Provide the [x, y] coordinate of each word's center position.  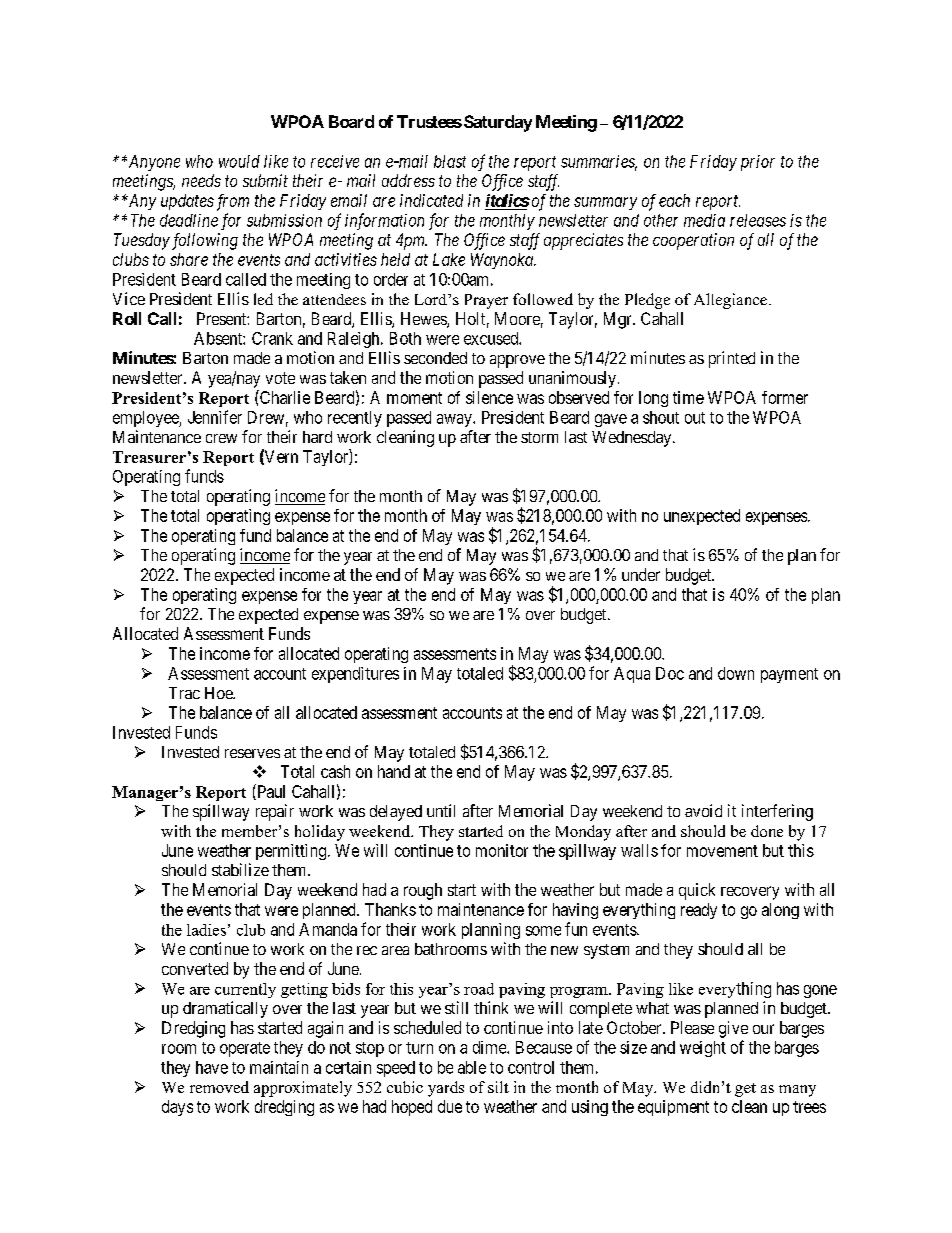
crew [221, 438]
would [239, 161]
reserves [252, 753]
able [472, 1067]
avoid [703, 810]
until [441, 810]
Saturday [498, 123]
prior [758, 163]
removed [219, 1087]
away [455, 420]
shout [661, 417]
